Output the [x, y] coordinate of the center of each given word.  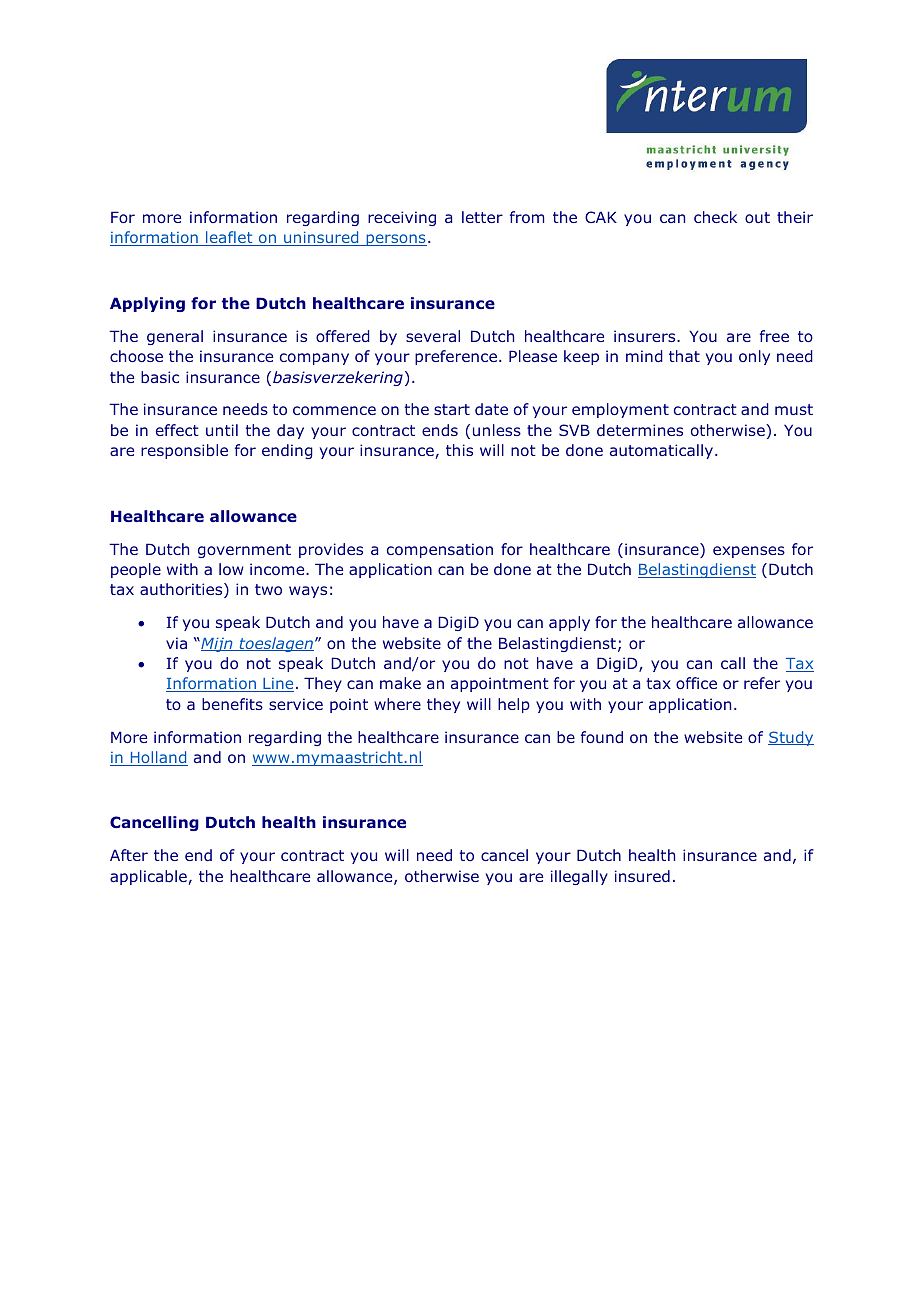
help [514, 705]
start [452, 409]
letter [482, 217]
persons [395, 240]
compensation [440, 550]
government [244, 551]
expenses [749, 552]
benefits [232, 704]
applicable [148, 877]
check [715, 217]
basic [160, 377]
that [684, 356]
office [696, 683]
